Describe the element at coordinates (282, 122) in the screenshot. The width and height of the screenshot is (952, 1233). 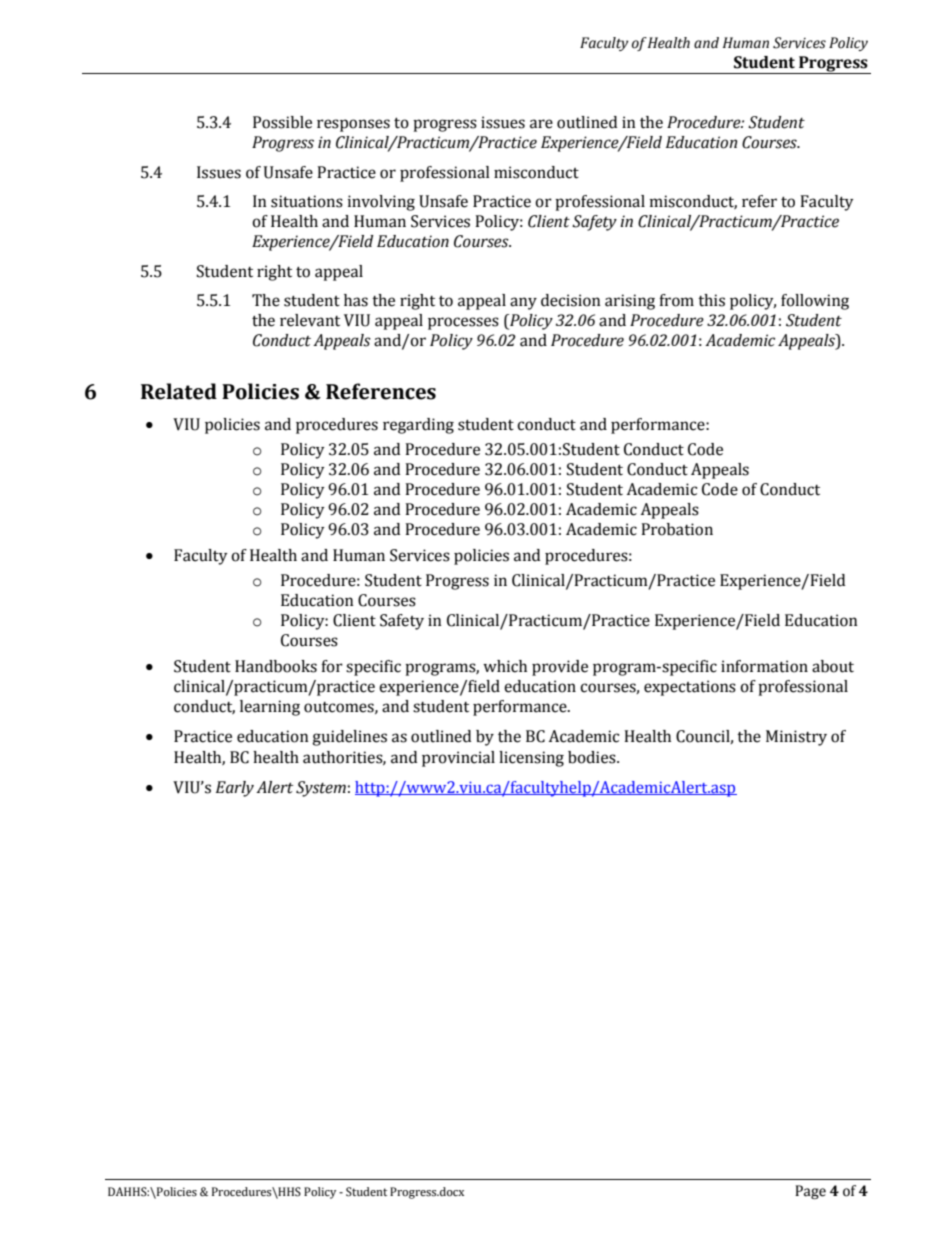
I see `Possible` at that location.
